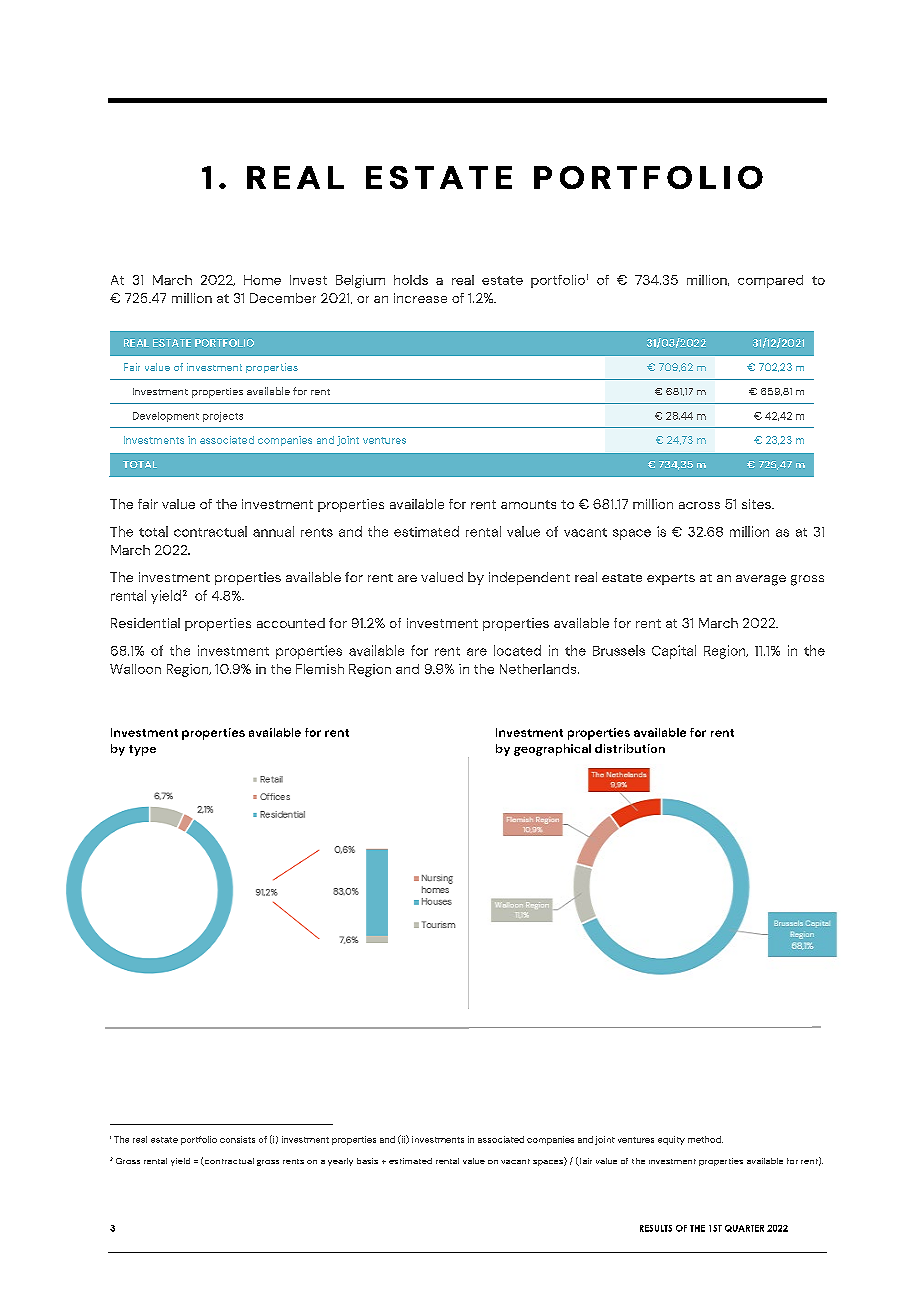 The image size is (924, 1308). Describe the element at coordinates (529, 578) in the screenshot. I see `independent` at that location.
